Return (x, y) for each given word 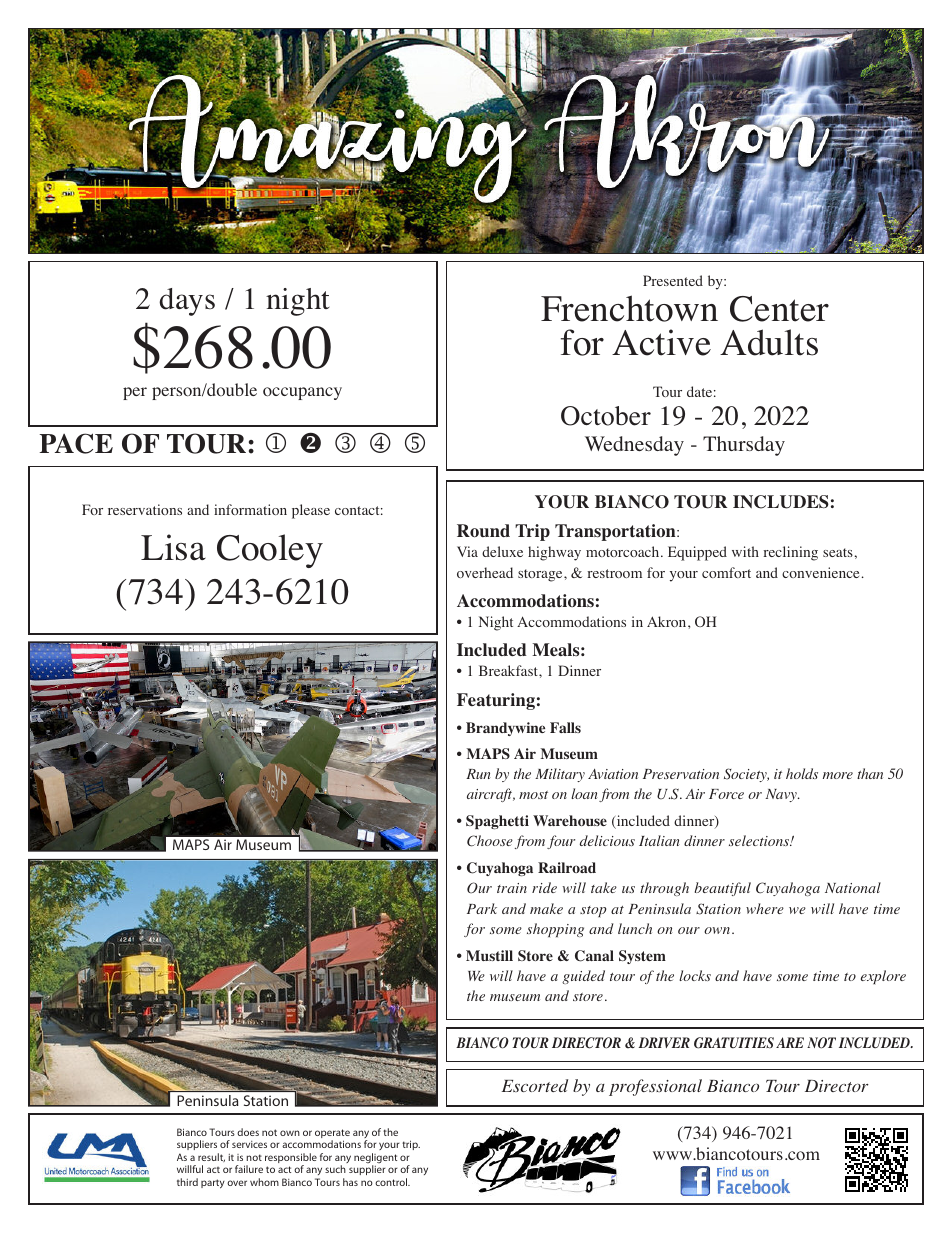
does (248, 1132)
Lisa (173, 547)
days (187, 302)
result (211, 1157)
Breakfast (509, 670)
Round (483, 531)
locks (695, 975)
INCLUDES (781, 502)
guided (583, 977)
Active (661, 342)
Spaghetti (497, 822)
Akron (668, 621)
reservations (145, 509)
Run (478, 774)
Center (779, 309)
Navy (782, 795)
